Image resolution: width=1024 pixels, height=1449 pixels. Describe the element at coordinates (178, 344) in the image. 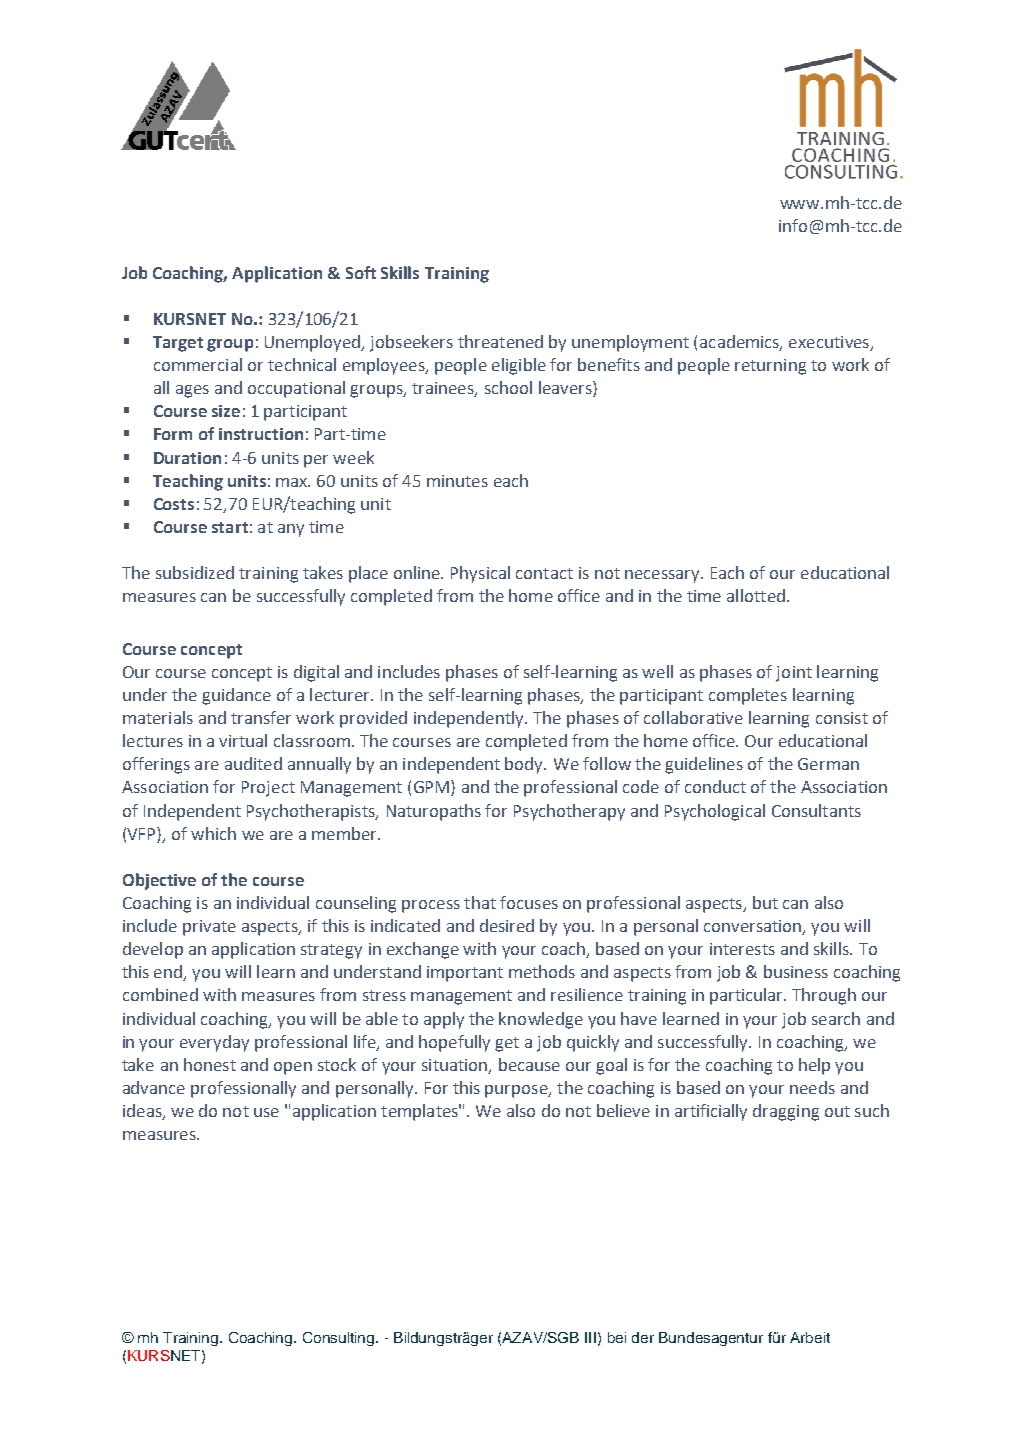

I see `Target` at that location.
